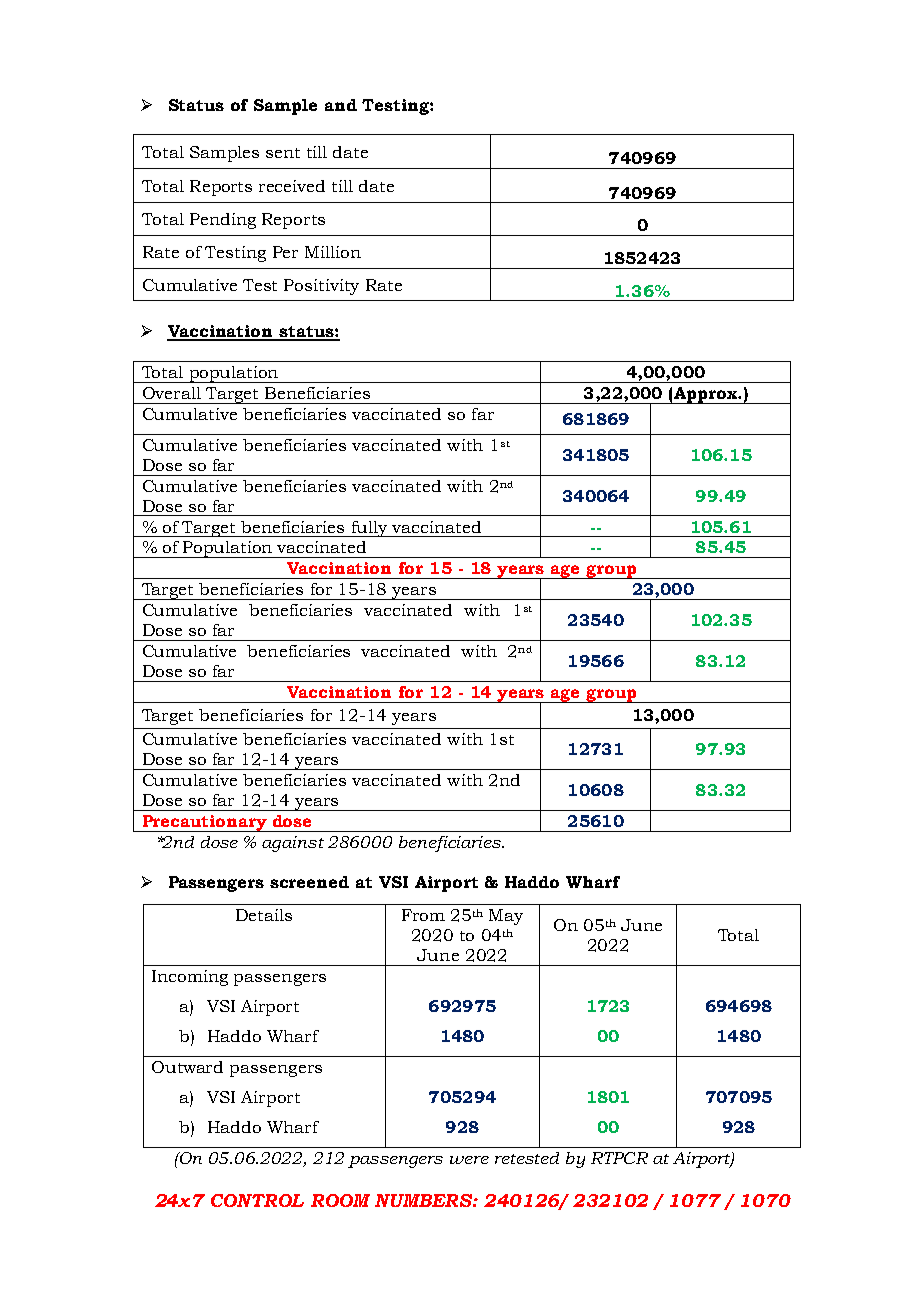 The width and height of the image is (924, 1308). Describe the element at coordinates (341, 105) in the image. I see `and` at that location.
